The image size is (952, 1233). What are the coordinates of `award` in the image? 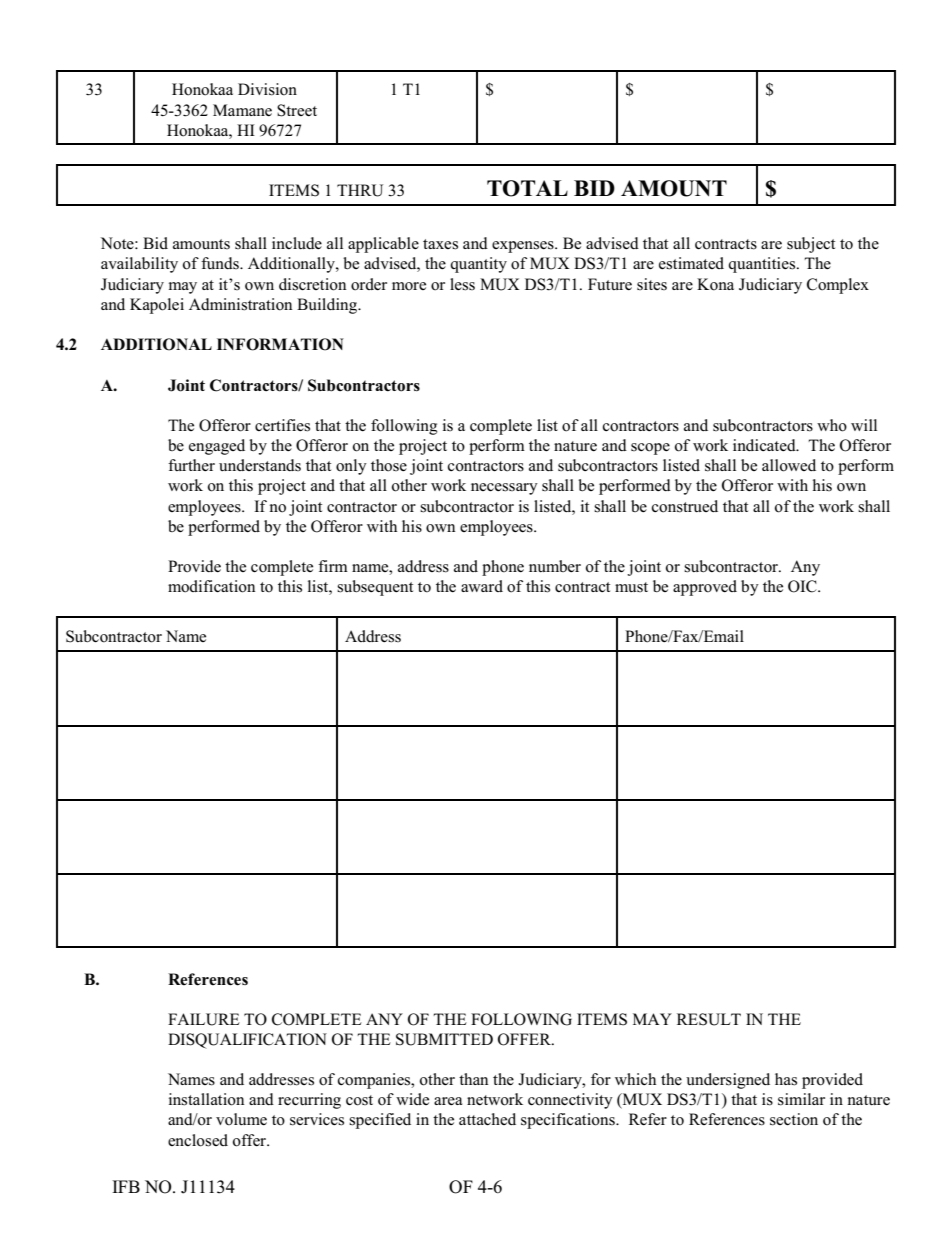 It's located at (482, 586).
